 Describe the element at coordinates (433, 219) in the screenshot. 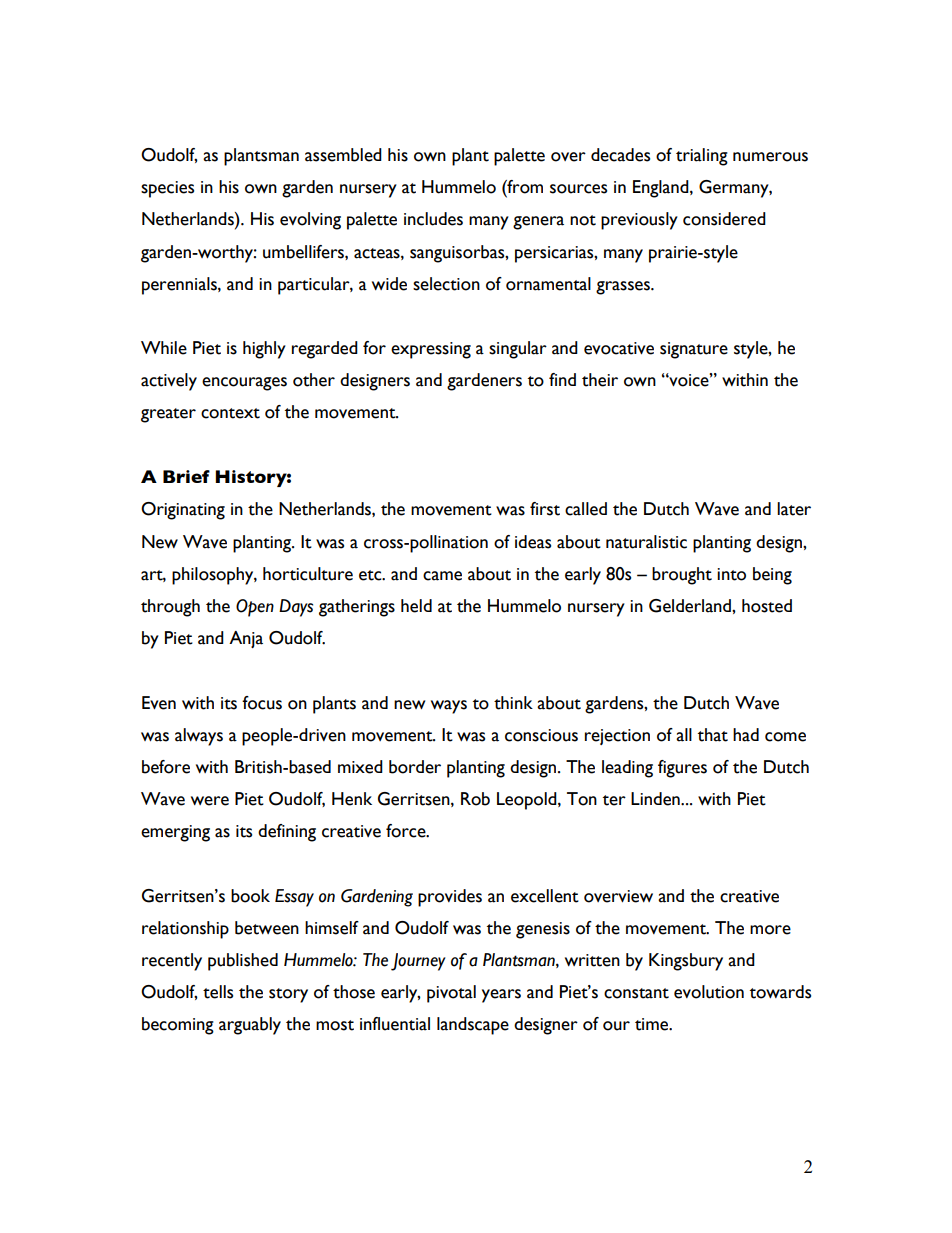

I see `includes` at that location.
